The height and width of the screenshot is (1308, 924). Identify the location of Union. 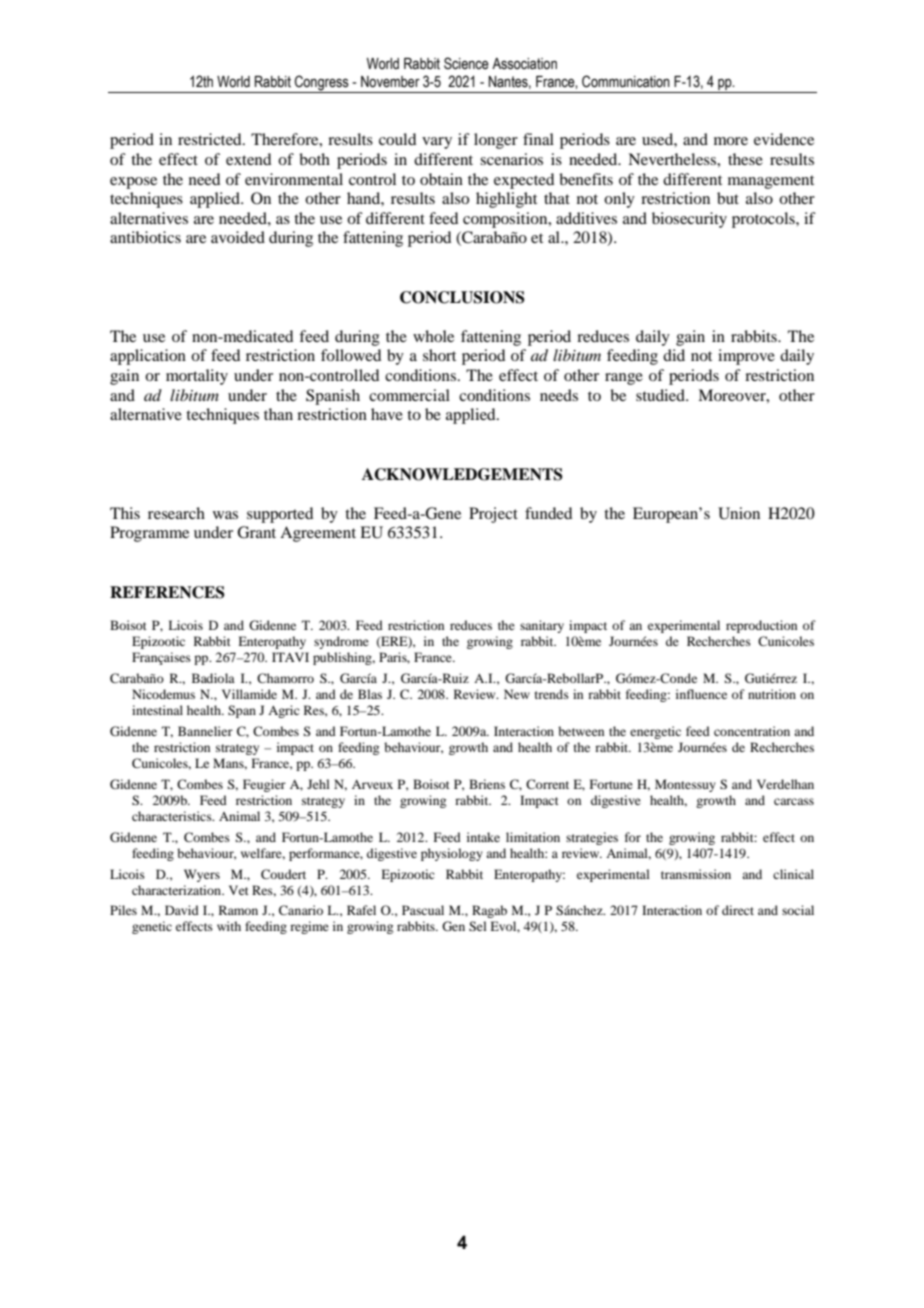
(739, 513).
